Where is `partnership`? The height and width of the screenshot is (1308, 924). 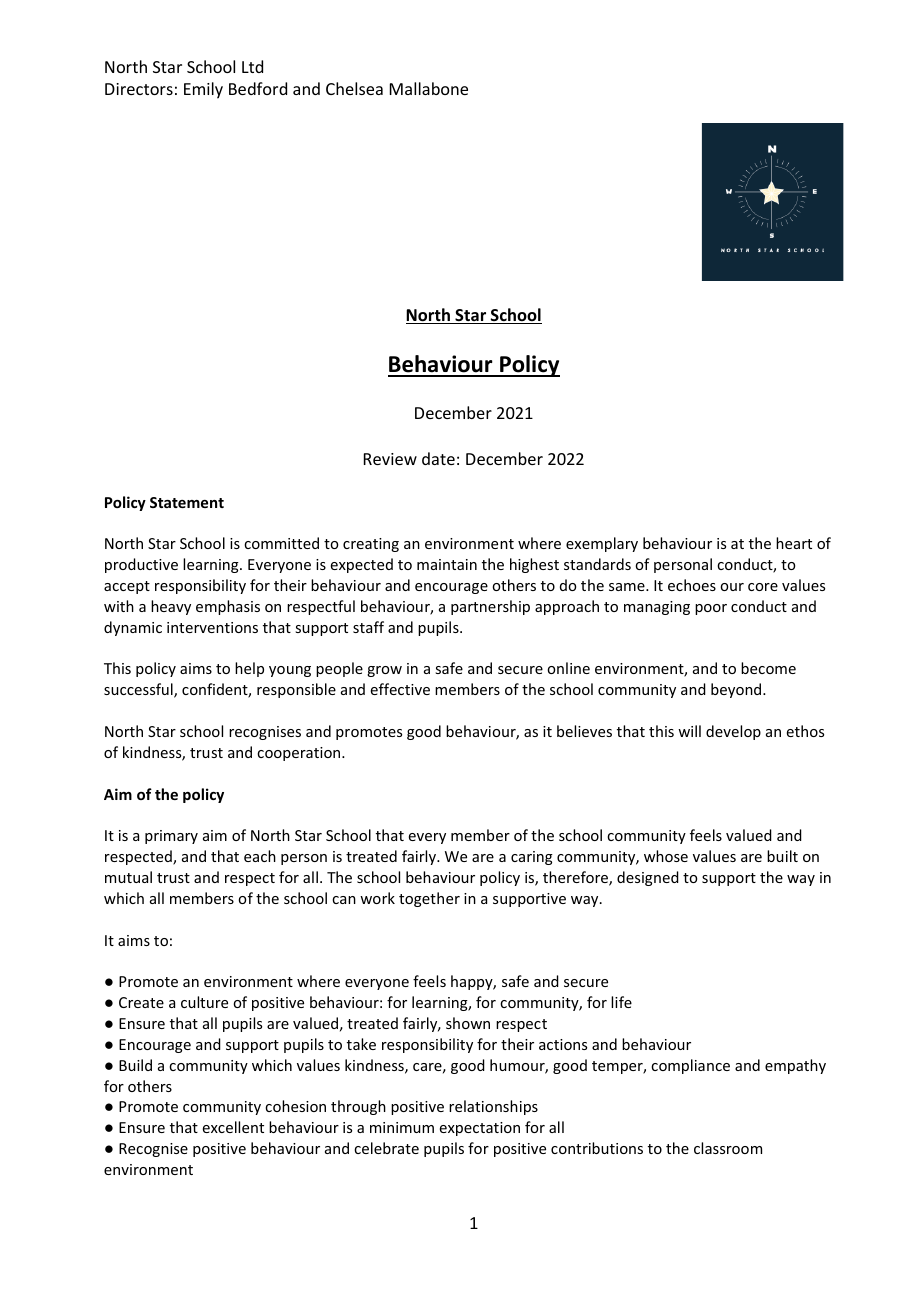 partnership is located at coordinates (490, 607).
